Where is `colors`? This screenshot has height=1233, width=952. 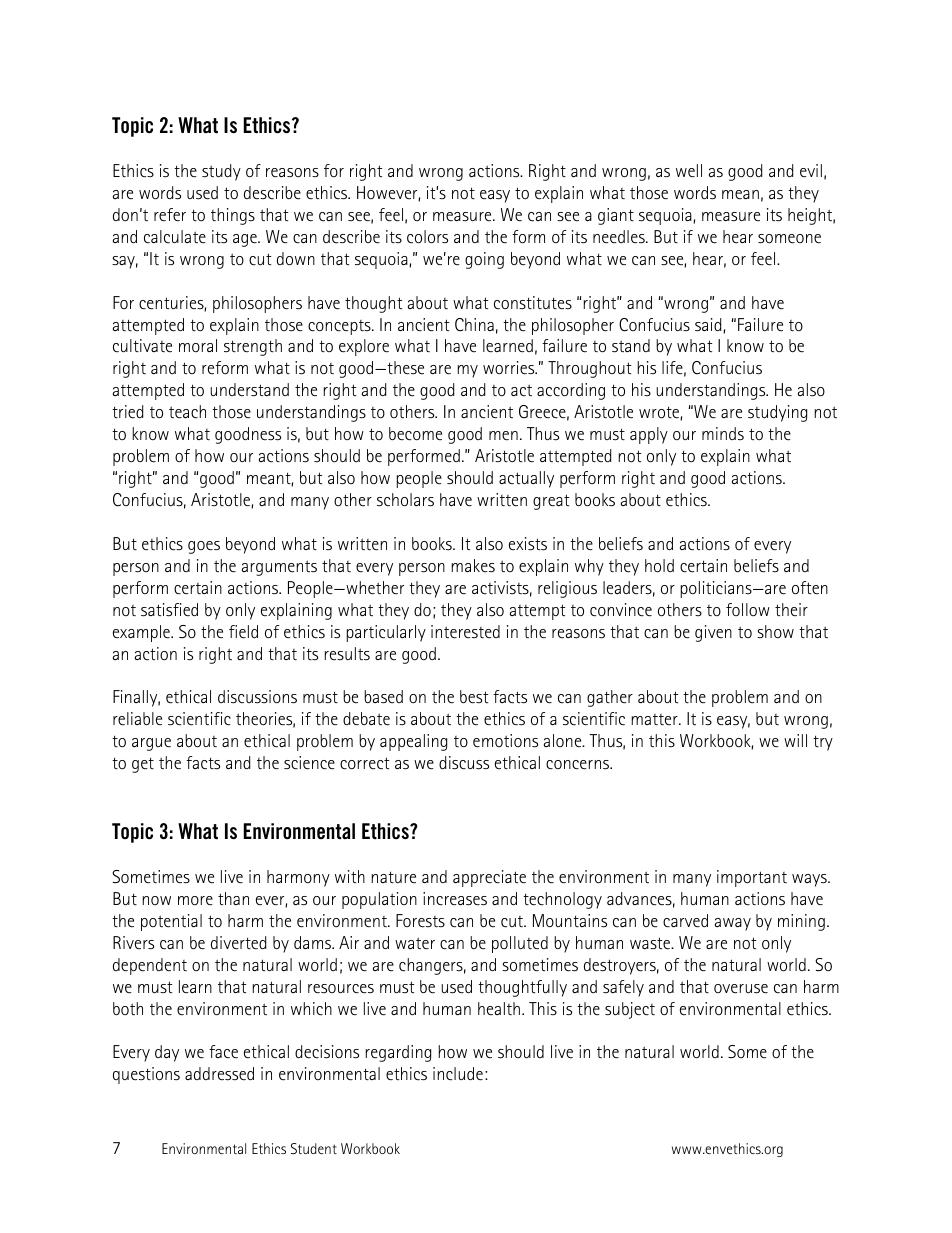 colors is located at coordinates (427, 237).
